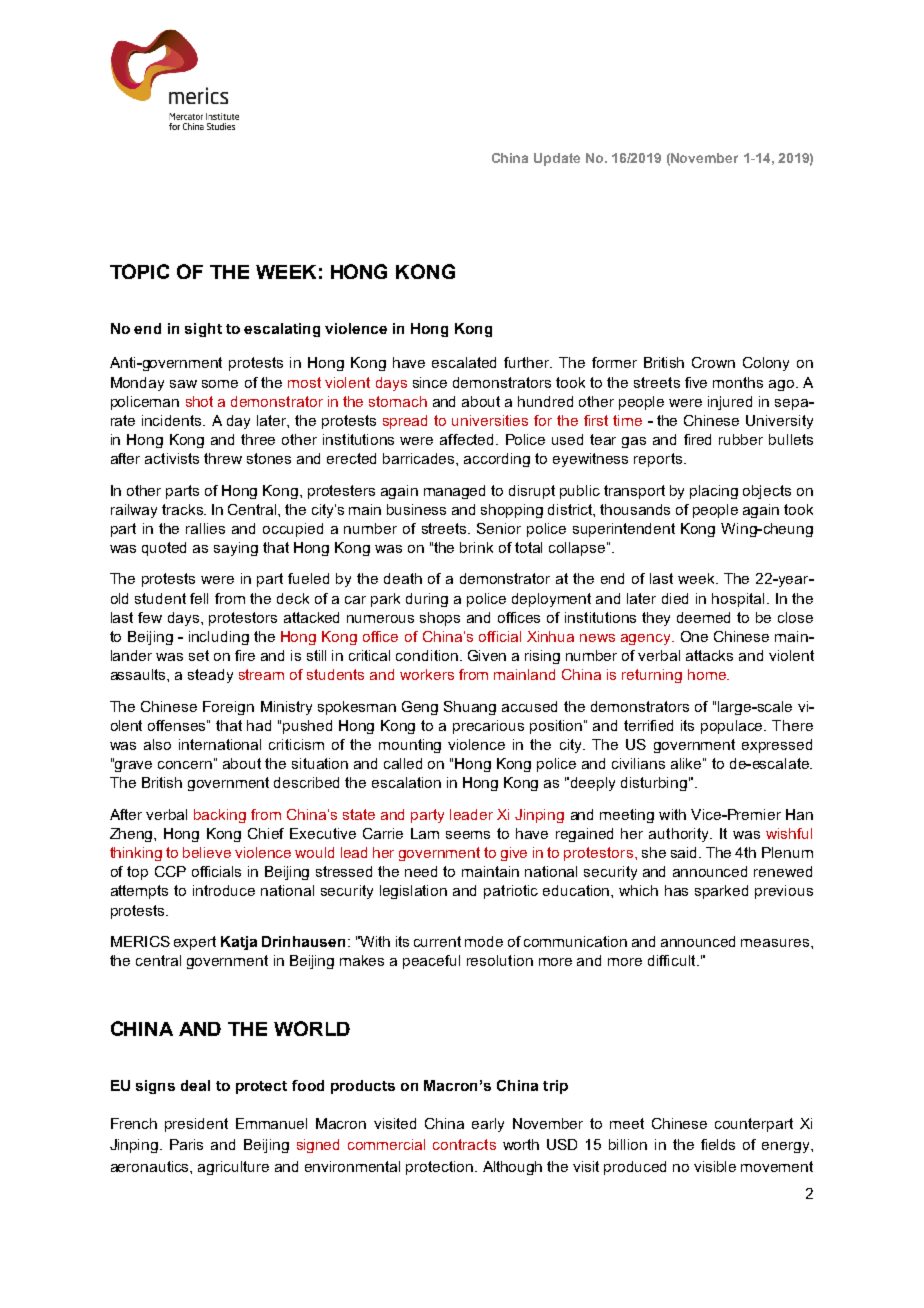  Describe the element at coordinates (139, 271) in the document. I see `TOPIC` at that location.
